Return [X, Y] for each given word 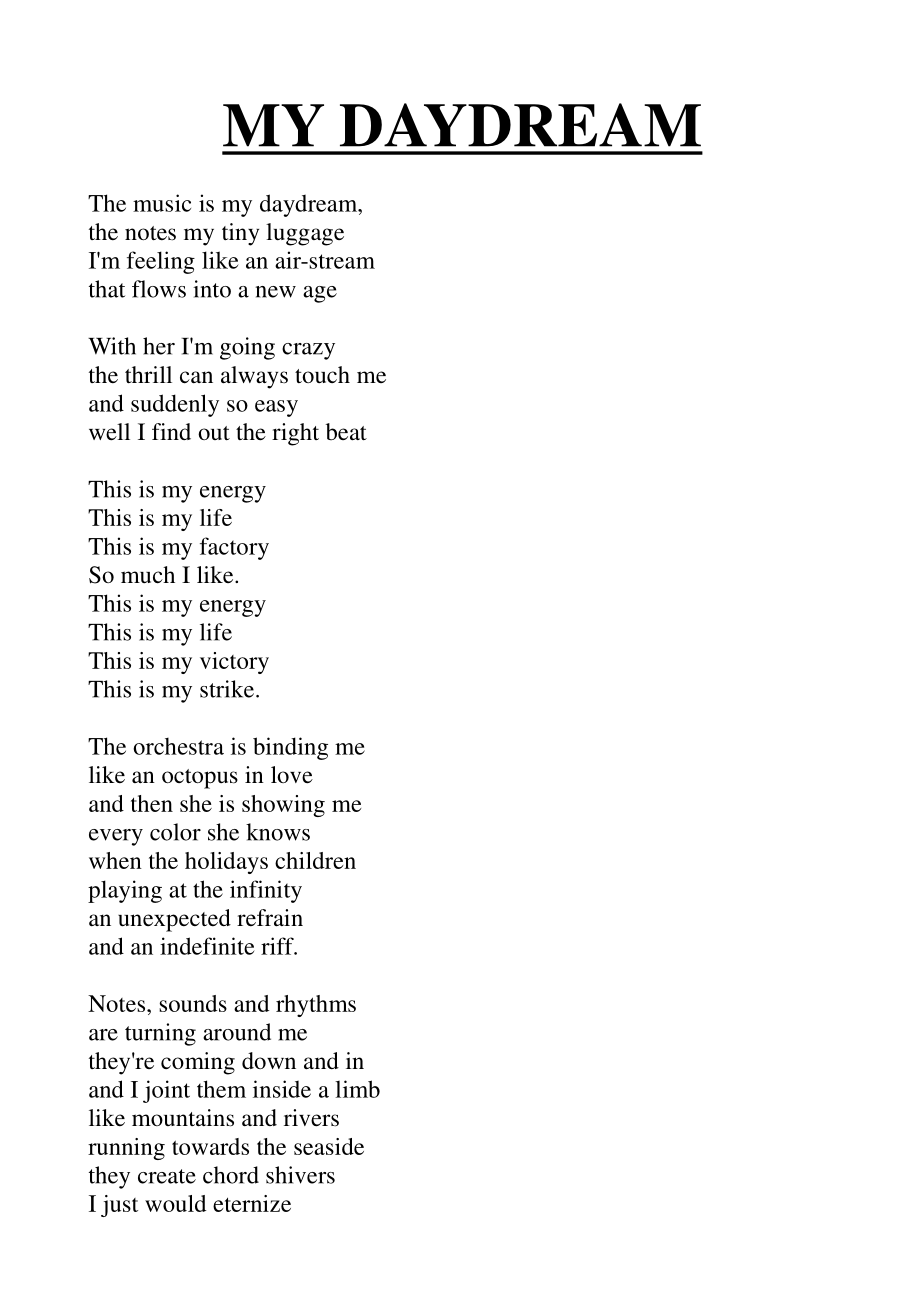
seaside [329, 1146]
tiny [240, 234]
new [275, 292]
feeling [161, 262]
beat [346, 432]
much [148, 575]
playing [125, 891]
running [126, 1149]
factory [234, 548]
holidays [226, 863]
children [315, 860]
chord [231, 1175]
